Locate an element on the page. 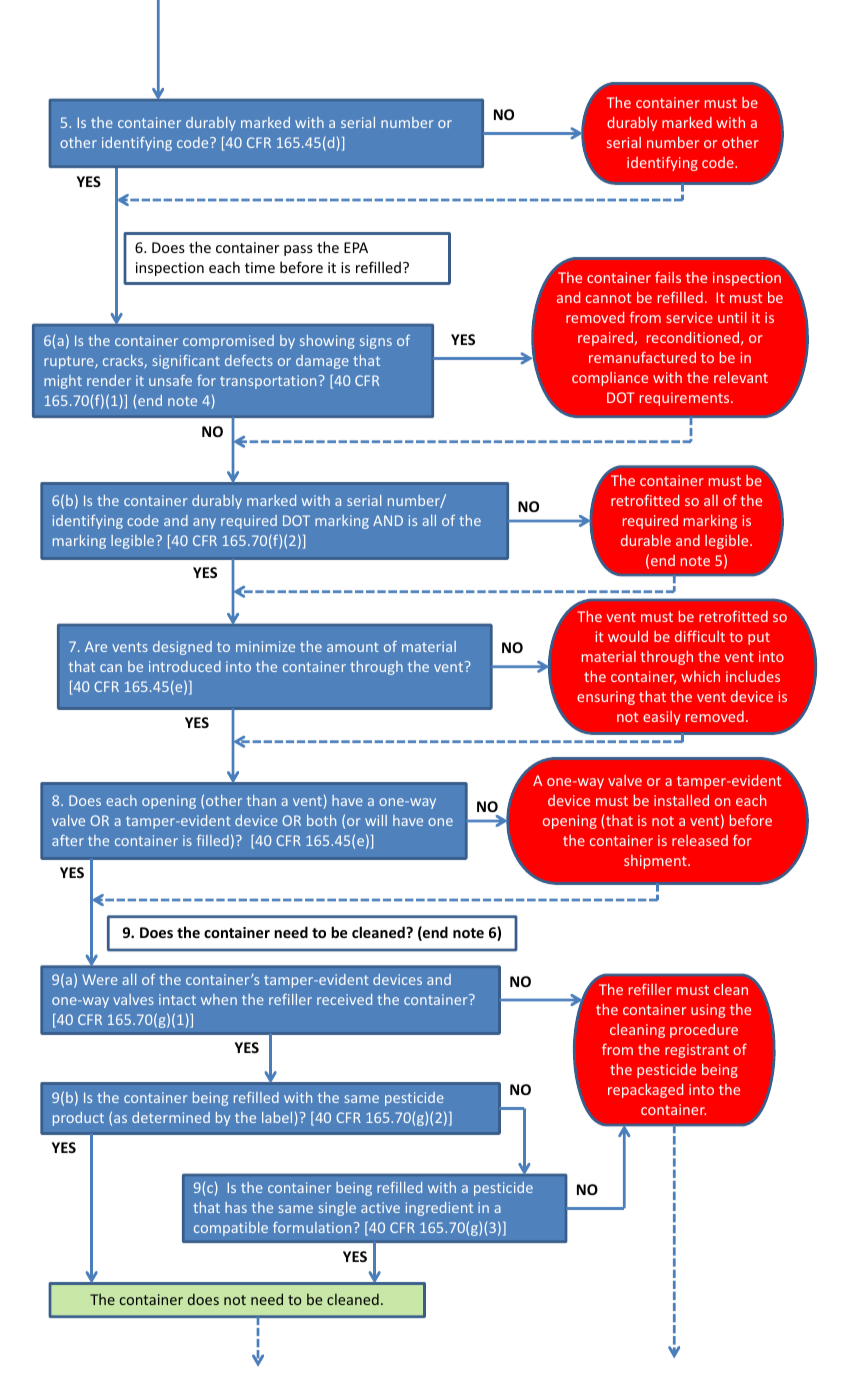 This document has width=849, height=1400. time is located at coordinates (260, 267).
